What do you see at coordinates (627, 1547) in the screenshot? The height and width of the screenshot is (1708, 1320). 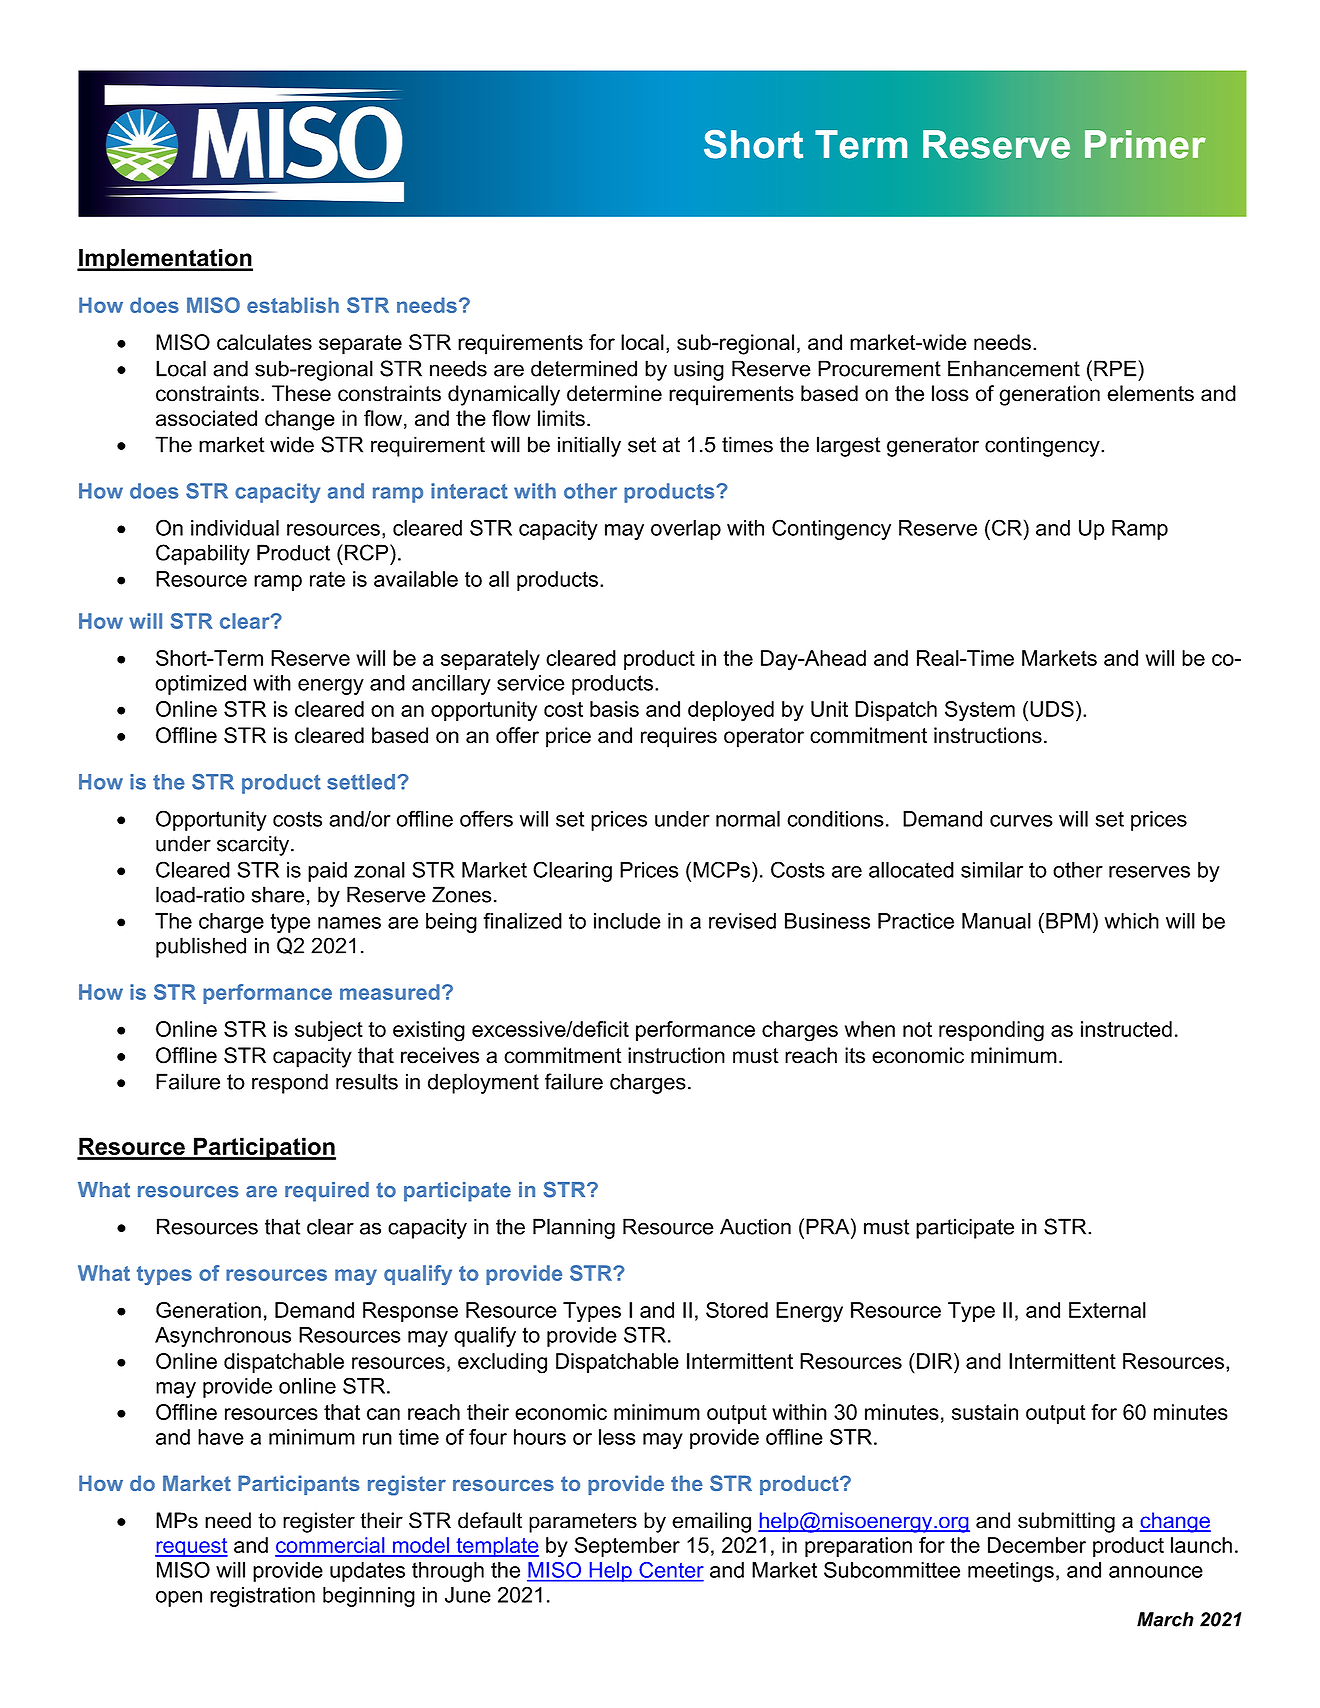 I see `September` at bounding box center [627, 1547].
